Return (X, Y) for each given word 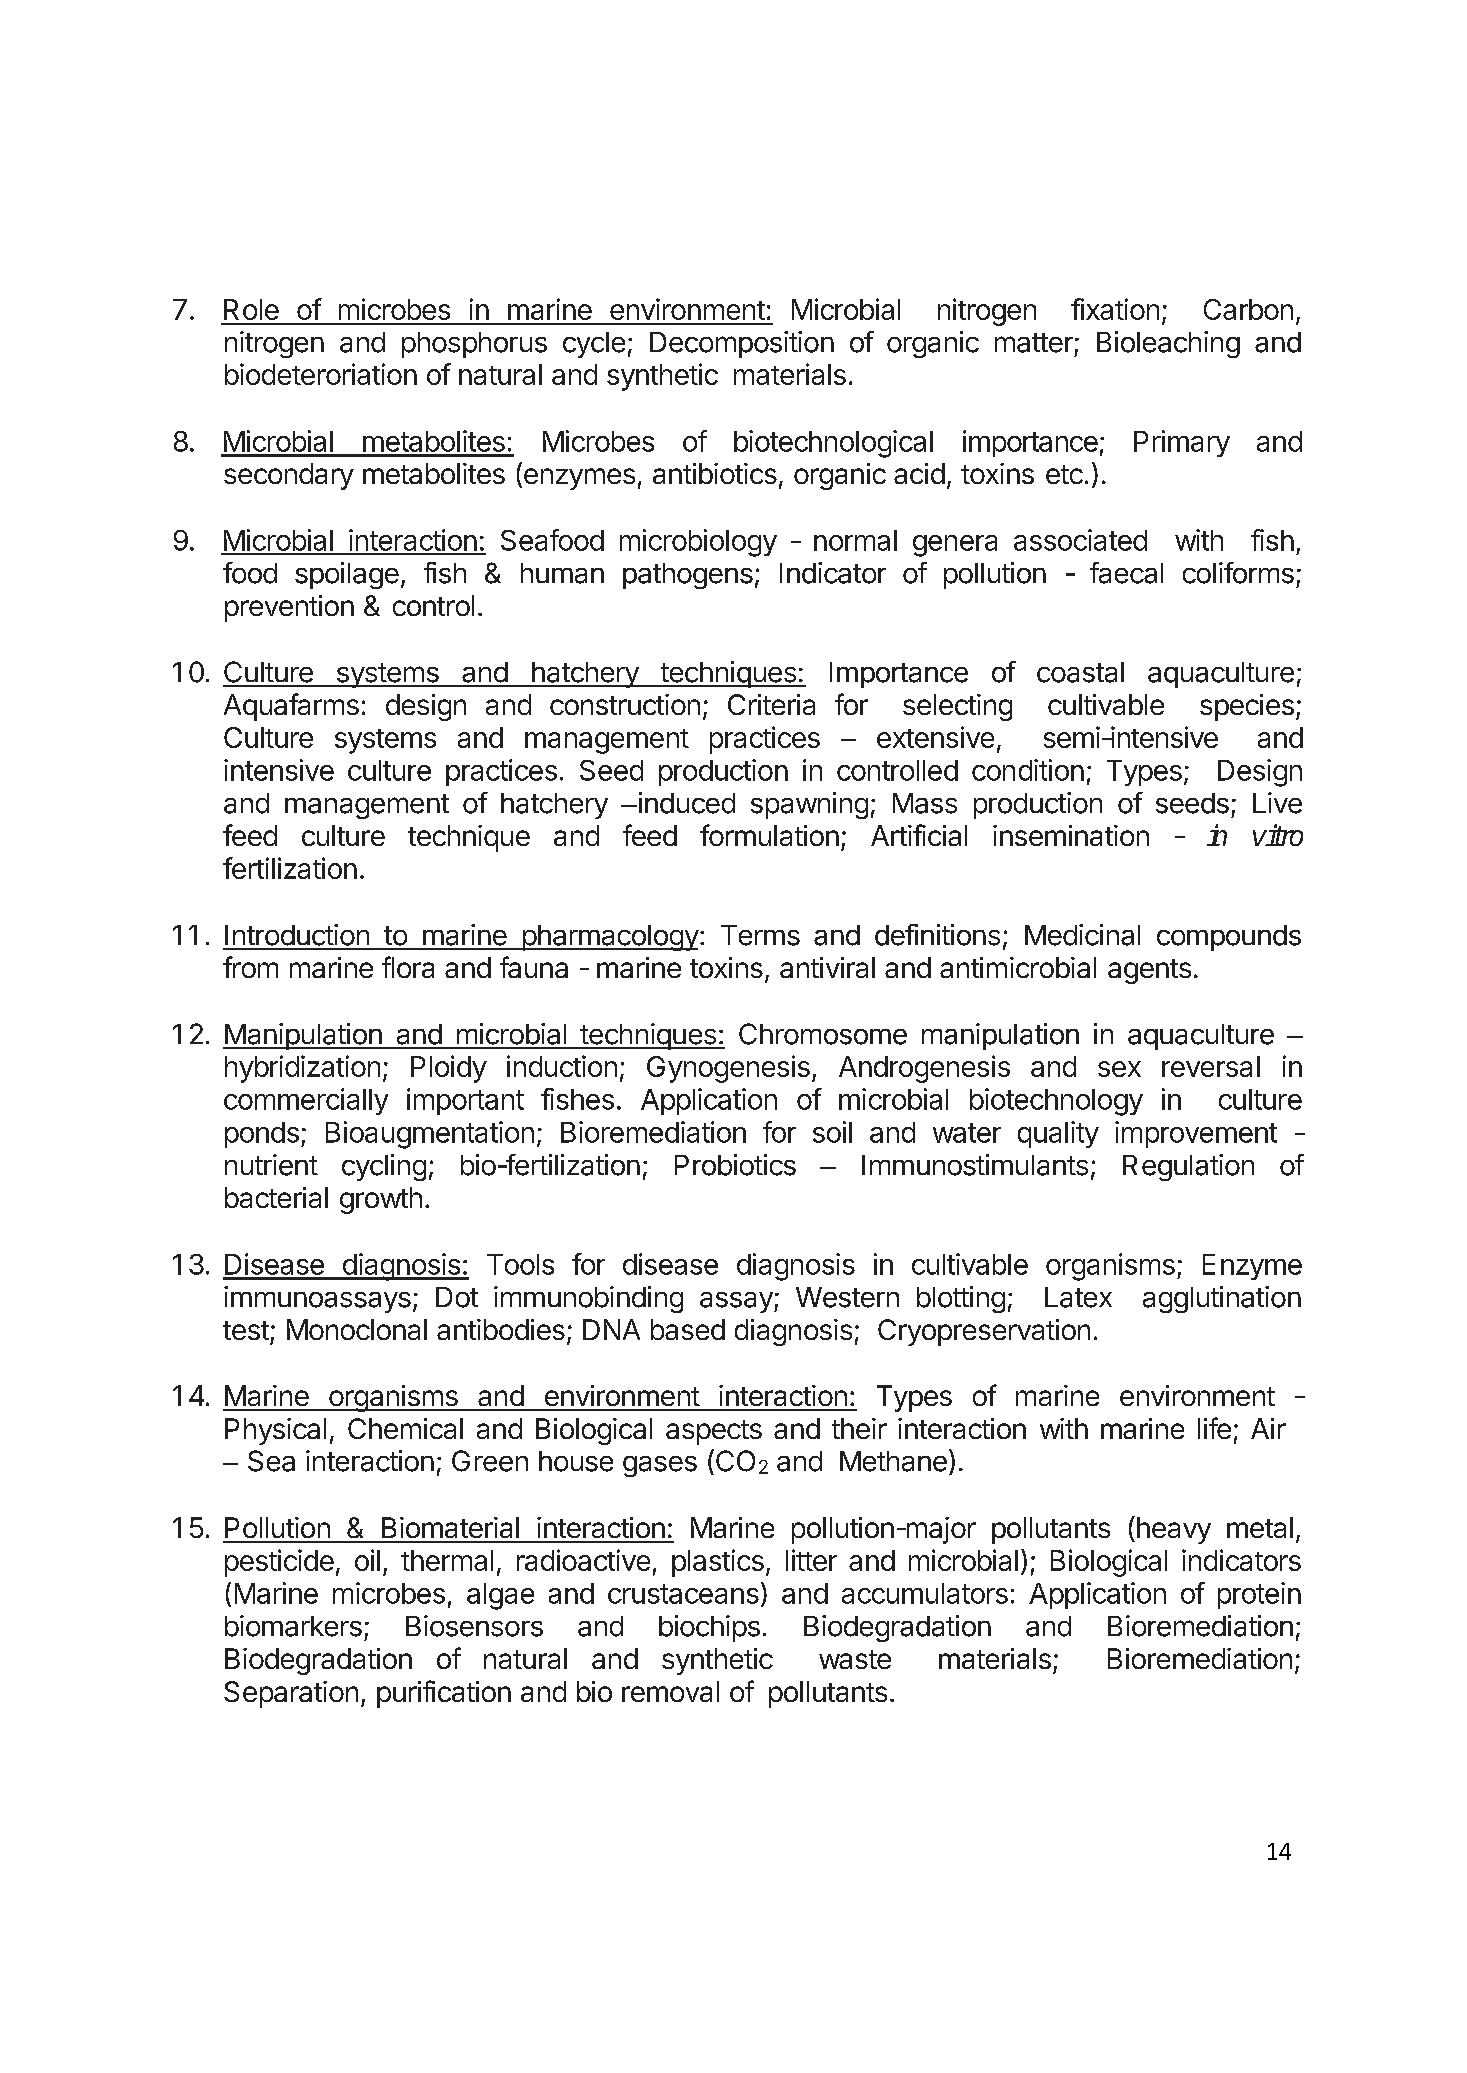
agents (1149, 971)
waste (855, 1659)
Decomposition (742, 344)
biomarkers (293, 1626)
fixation (1115, 309)
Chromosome (823, 1034)
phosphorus (474, 345)
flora (408, 967)
